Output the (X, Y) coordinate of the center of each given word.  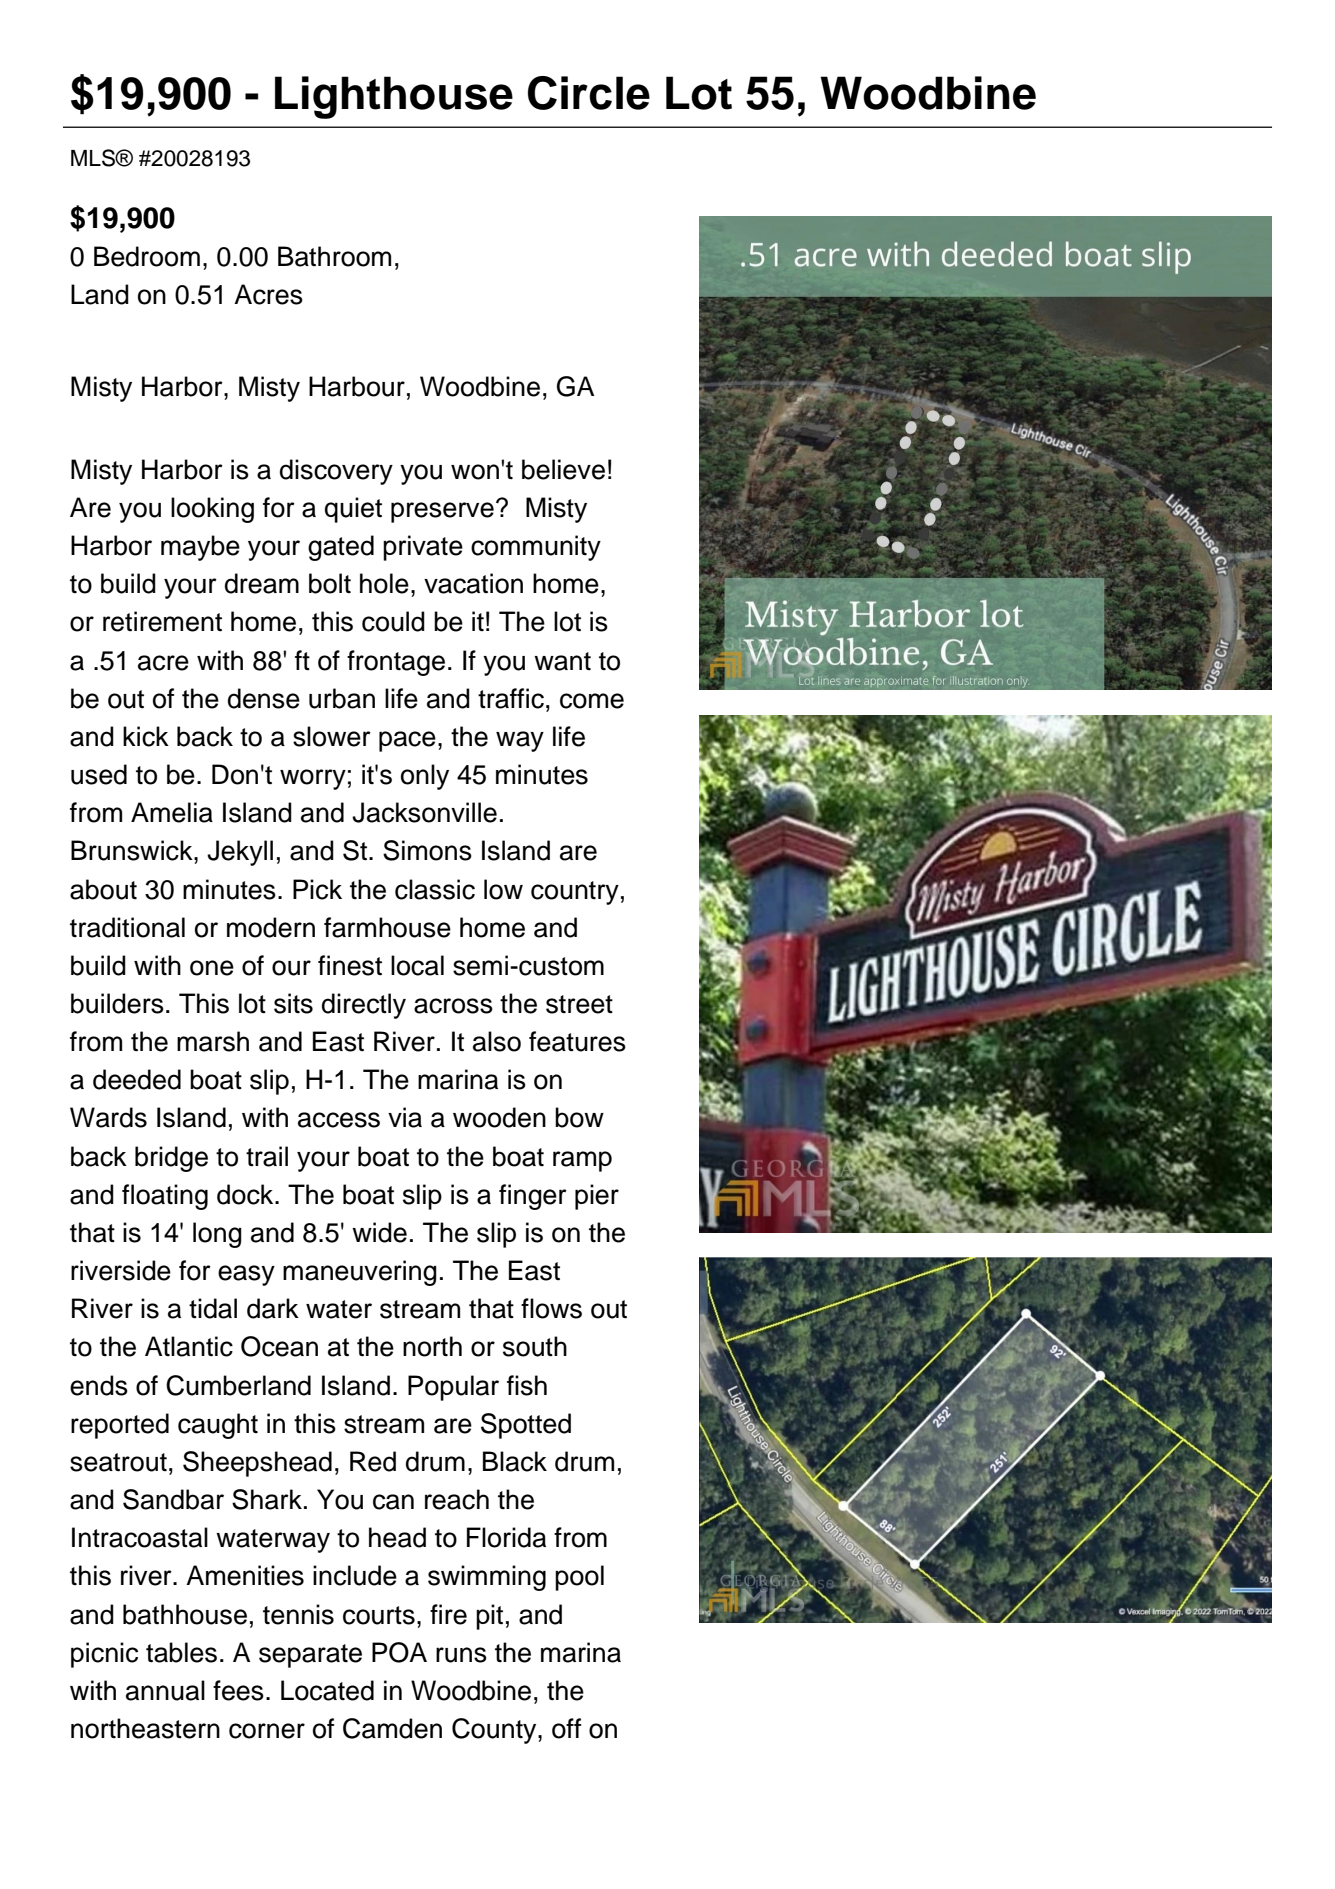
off (566, 1728)
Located (327, 1690)
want (562, 661)
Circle (589, 93)
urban (342, 698)
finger (533, 1197)
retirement (162, 621)
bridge (171, 1159)
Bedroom (147, 256)
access (339, 1120)
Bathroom (334, 256)
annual (165, 1690)
